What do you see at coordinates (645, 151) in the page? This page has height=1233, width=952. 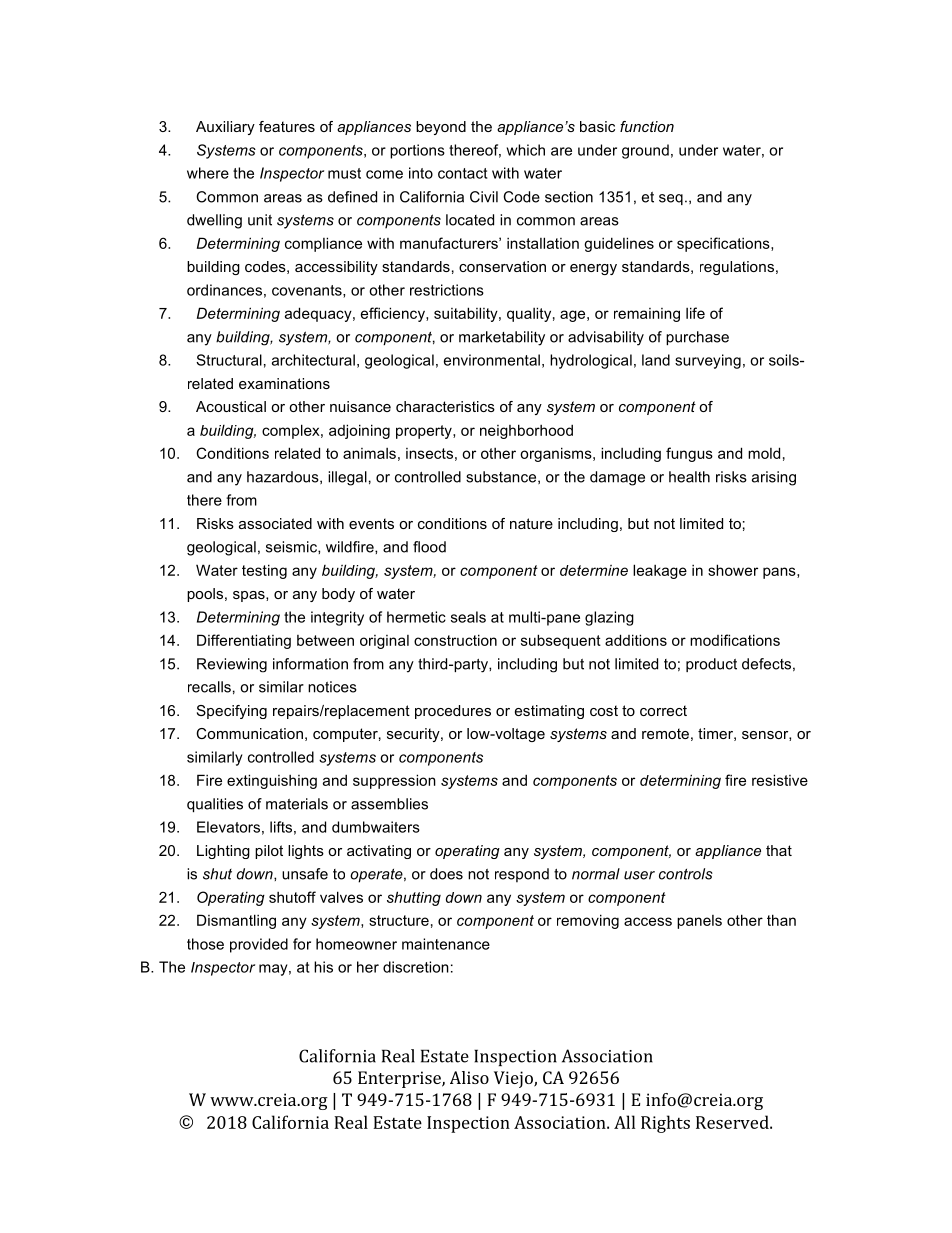 I see `ground` at bounding box center [645, 151].
